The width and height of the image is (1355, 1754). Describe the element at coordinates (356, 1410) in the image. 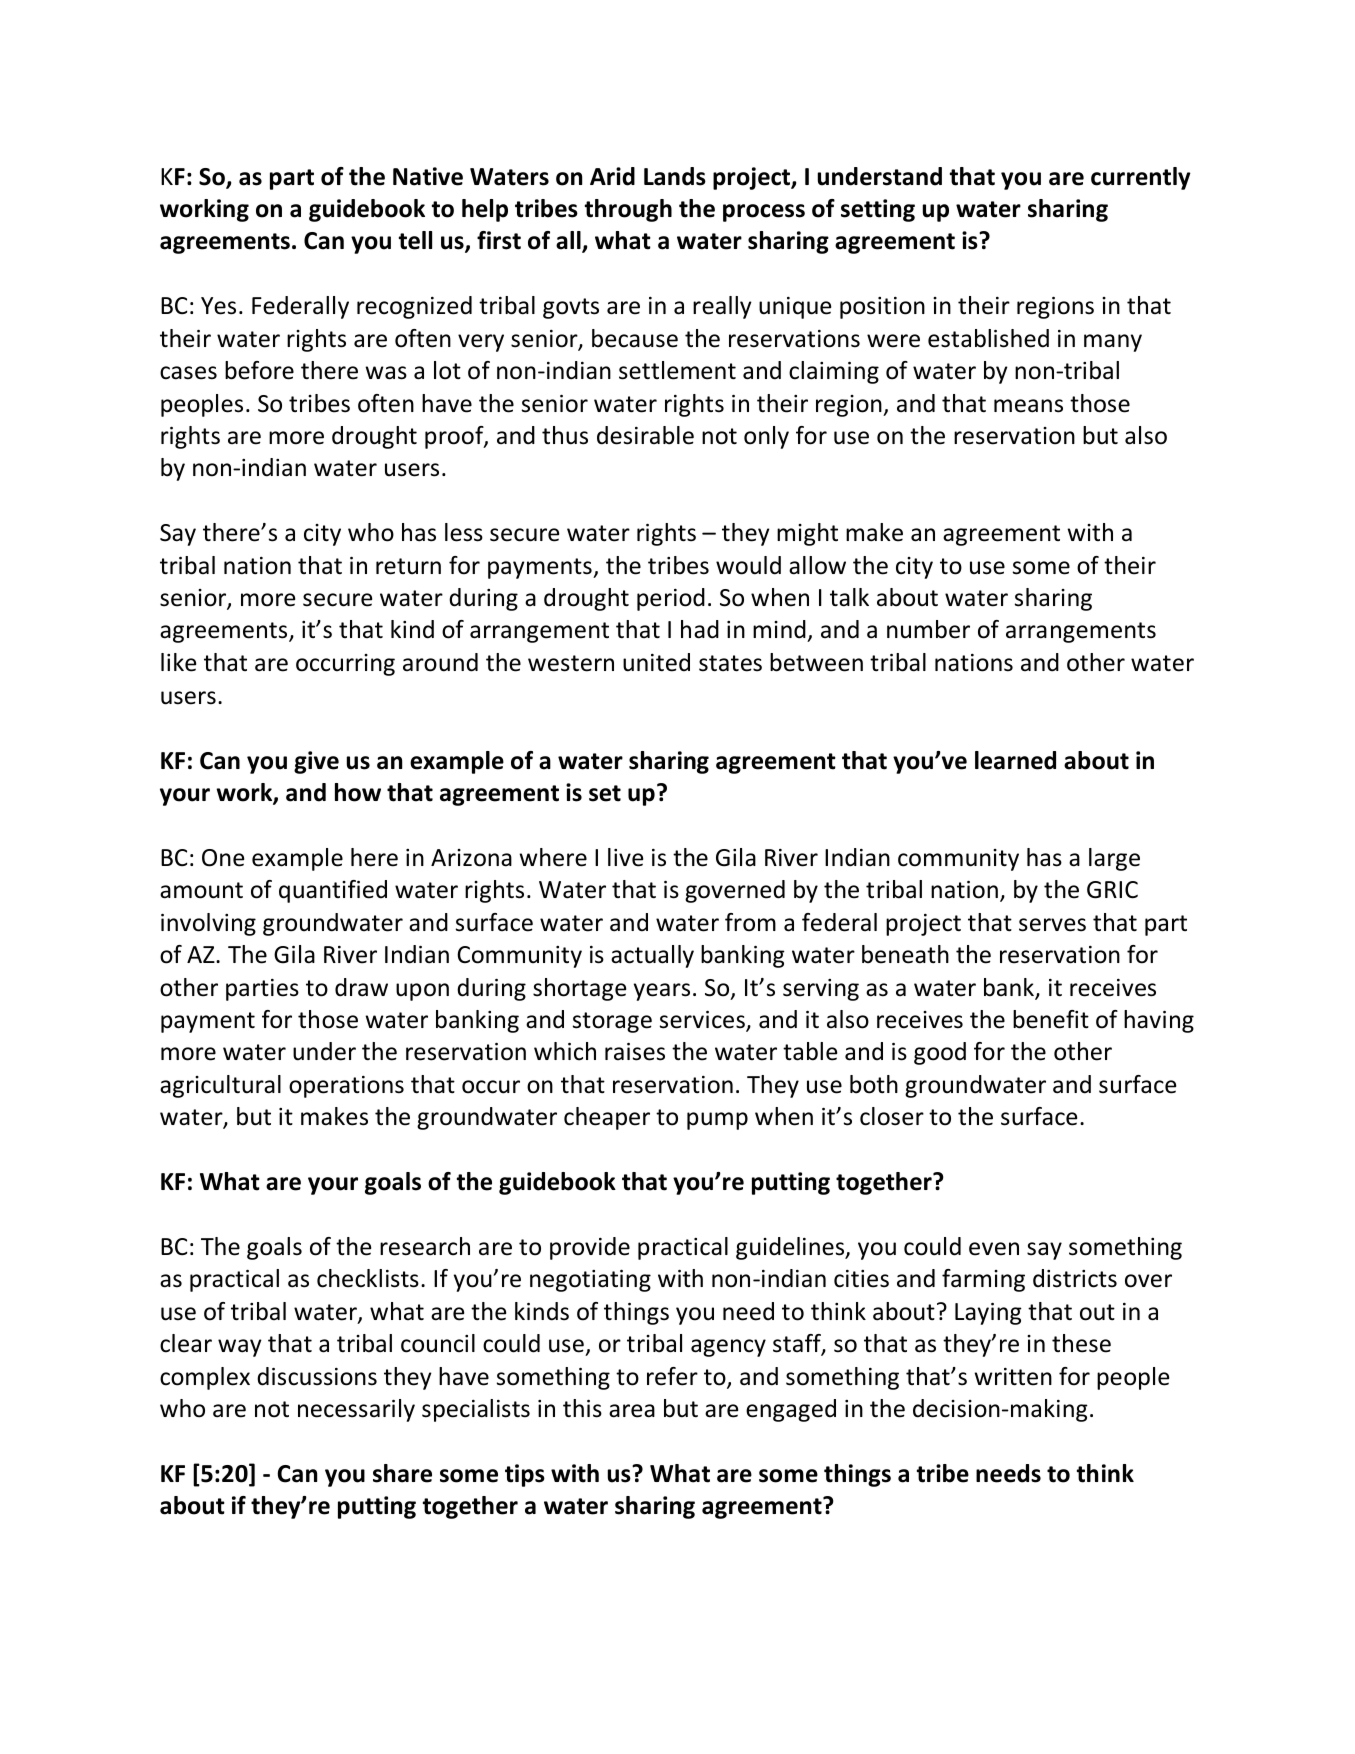

I see `necessarily` at that location.
